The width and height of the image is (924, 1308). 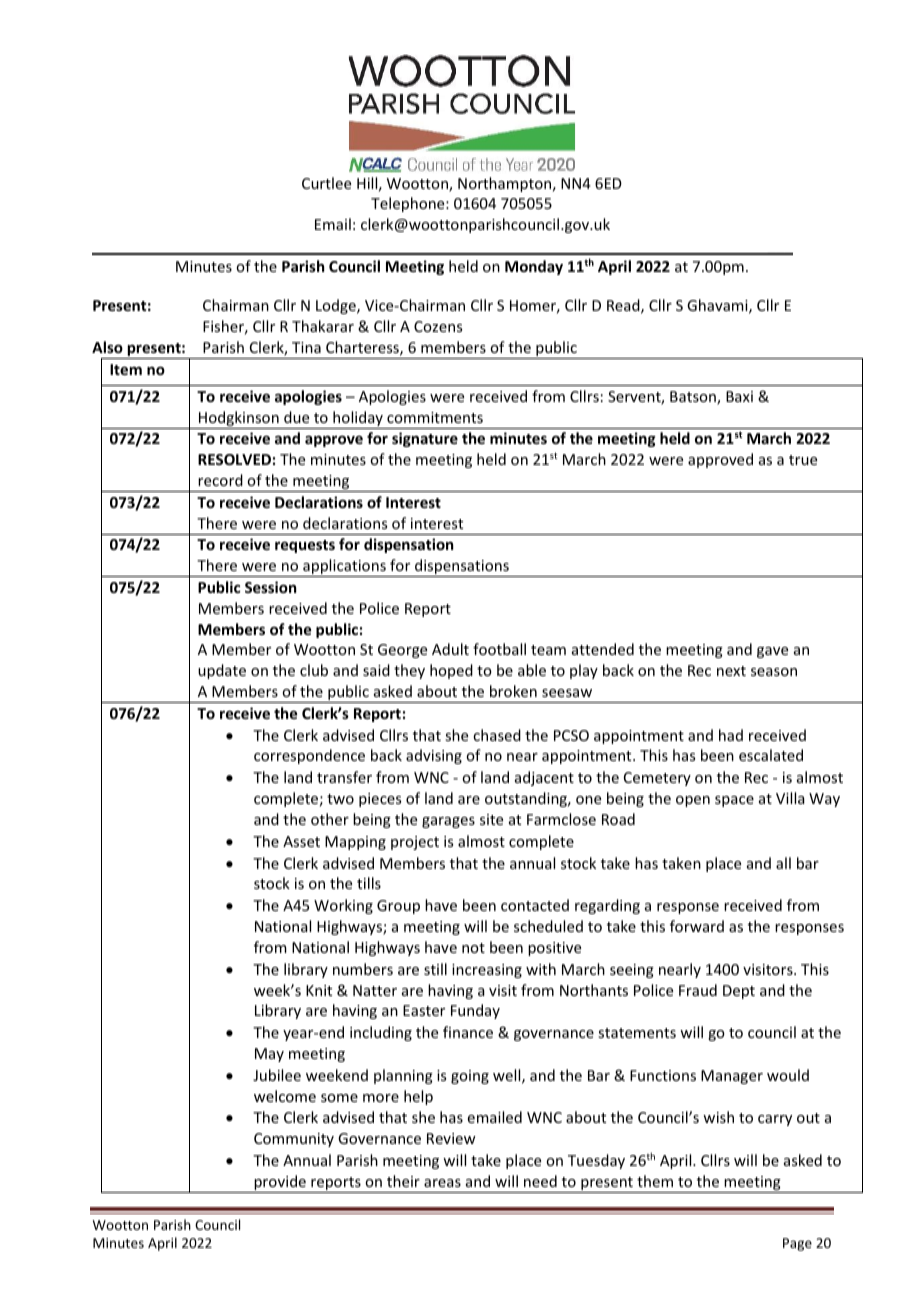 I want to click on update, so click(x=222, y=671).
